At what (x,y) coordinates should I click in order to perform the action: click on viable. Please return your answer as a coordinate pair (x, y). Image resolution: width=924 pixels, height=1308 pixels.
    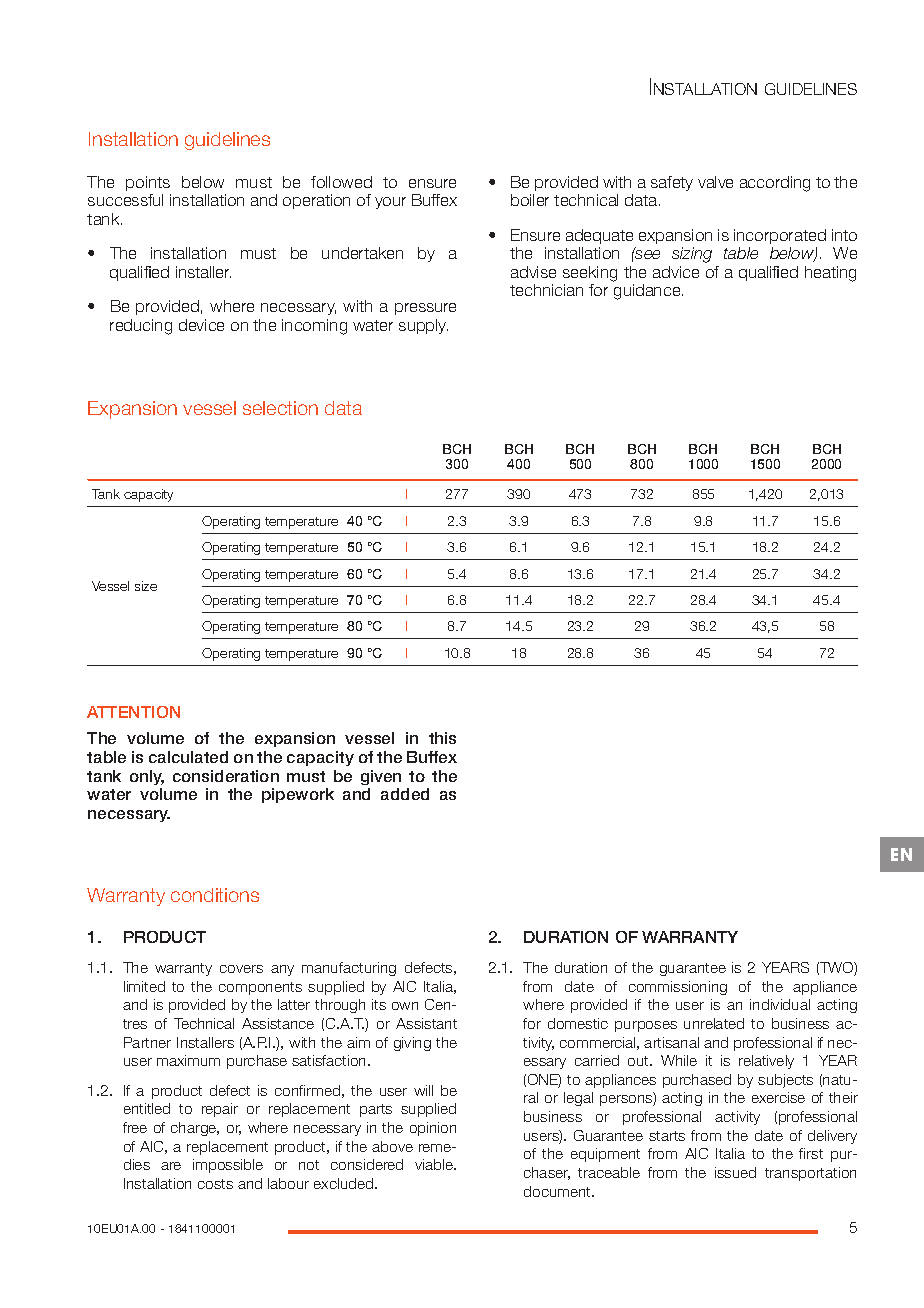
    Looking at the image, I should click on (435, 1164).
